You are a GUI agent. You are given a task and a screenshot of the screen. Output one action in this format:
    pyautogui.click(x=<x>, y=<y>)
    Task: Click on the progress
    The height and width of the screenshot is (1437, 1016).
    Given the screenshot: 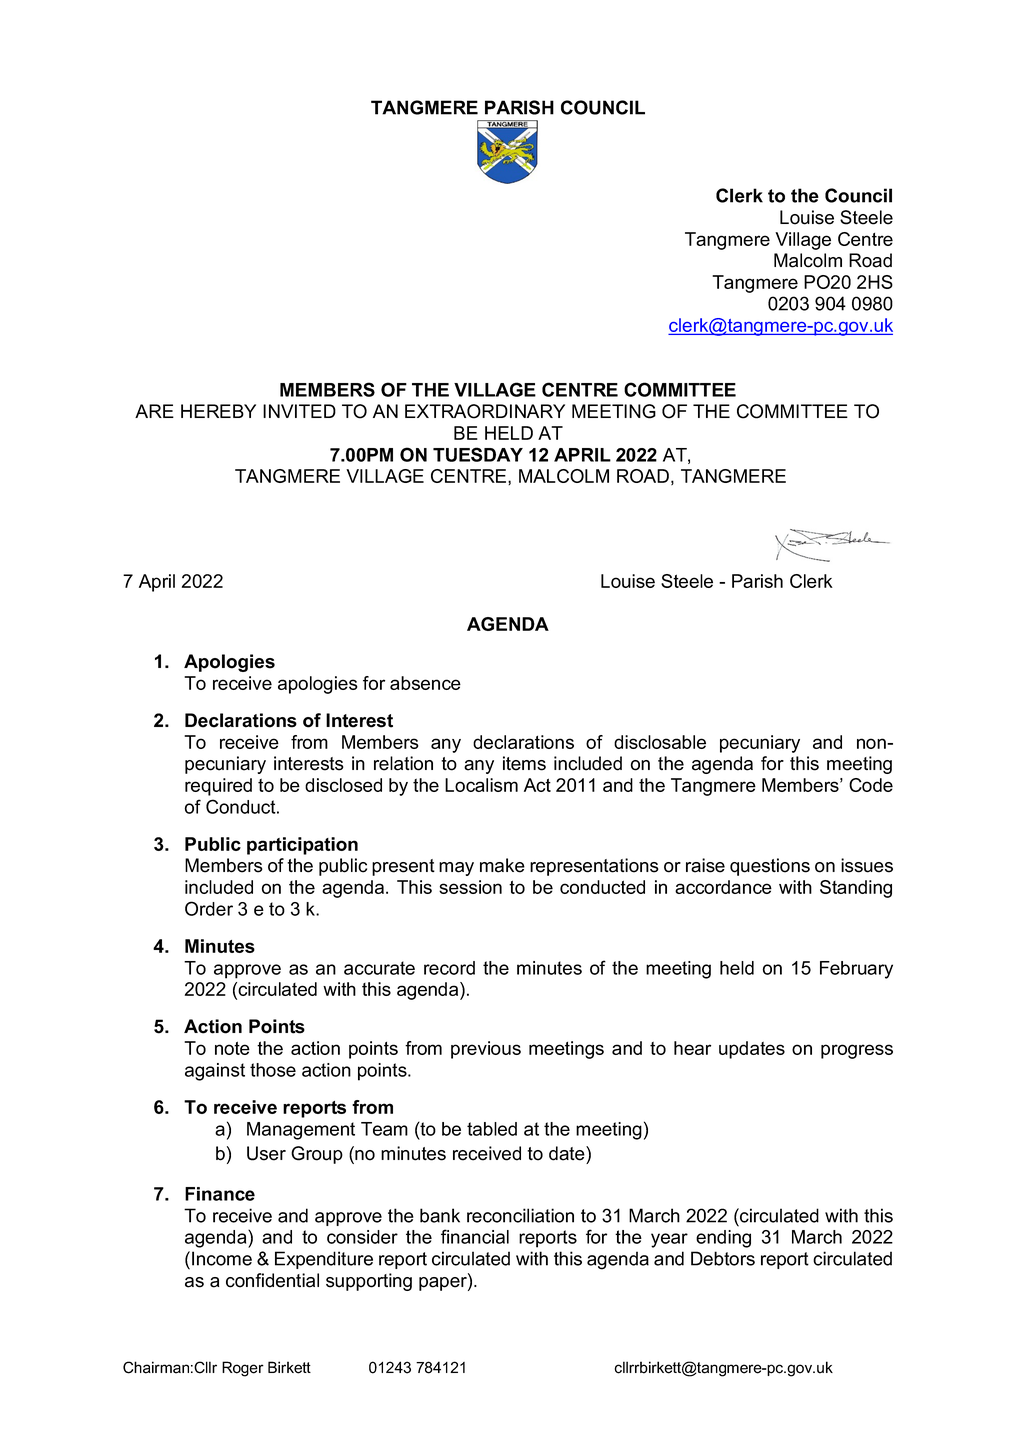 What is the action you would take?
    pyautogui.click(x=857, y=1051)
